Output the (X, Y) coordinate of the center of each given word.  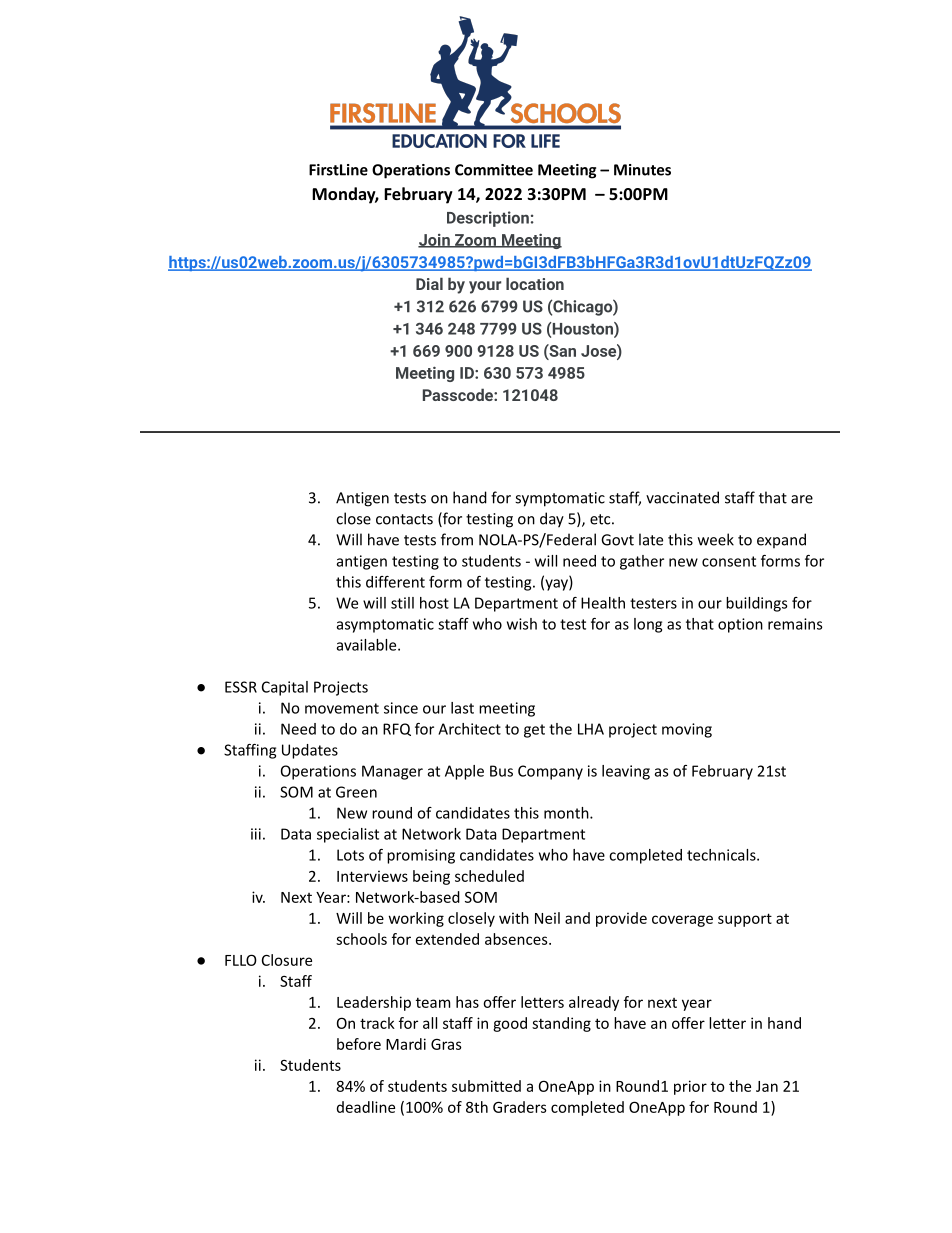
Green (356, 792)
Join (435, 241)
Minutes (642, 170)
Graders (520, 1107)
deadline (366, 1107)
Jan (767, 1086)
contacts (404, 519)
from (457, 539)
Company (550, 772)
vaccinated (682, 497)
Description (488, 219)
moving (687, 730)
